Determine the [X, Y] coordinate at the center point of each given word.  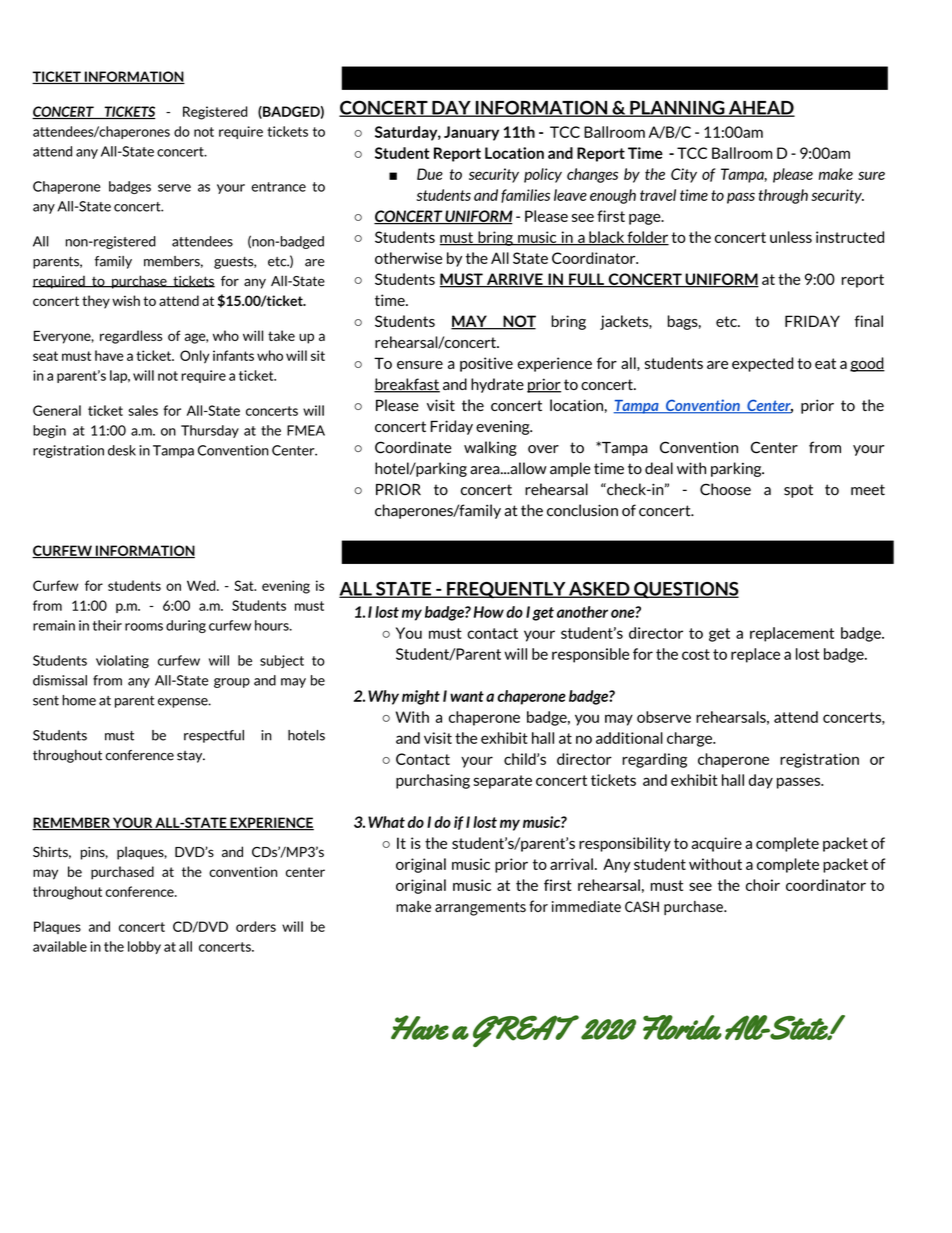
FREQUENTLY [506, 590]
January [471, 133]
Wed [202, 585]
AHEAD [760, 109]
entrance [279, 187]
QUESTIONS [685, 590]
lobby [144, 947]
